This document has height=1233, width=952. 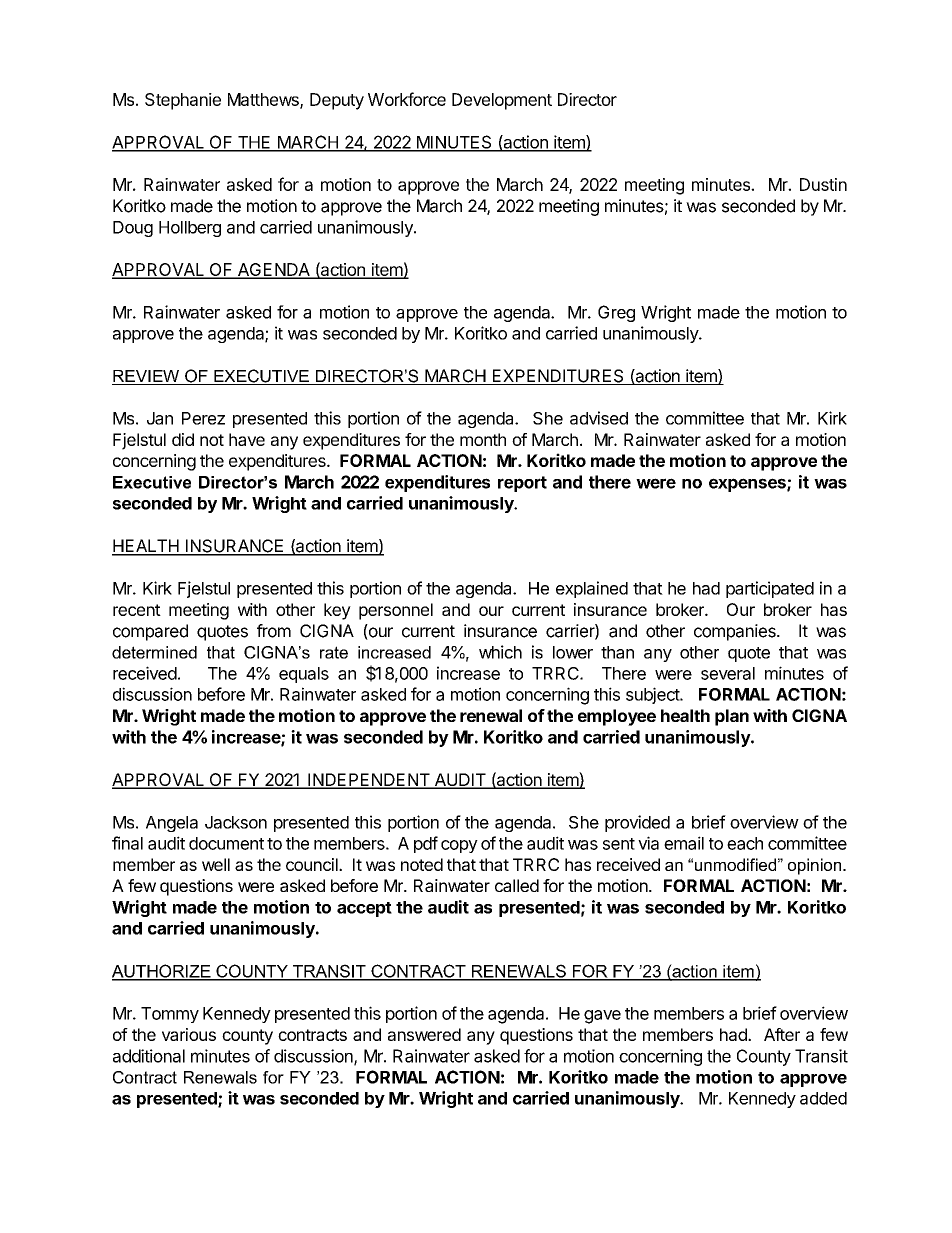 What do you see at coordinates (189, 1034) in the document?
I see `various` at bounding box center [189, 1034].
